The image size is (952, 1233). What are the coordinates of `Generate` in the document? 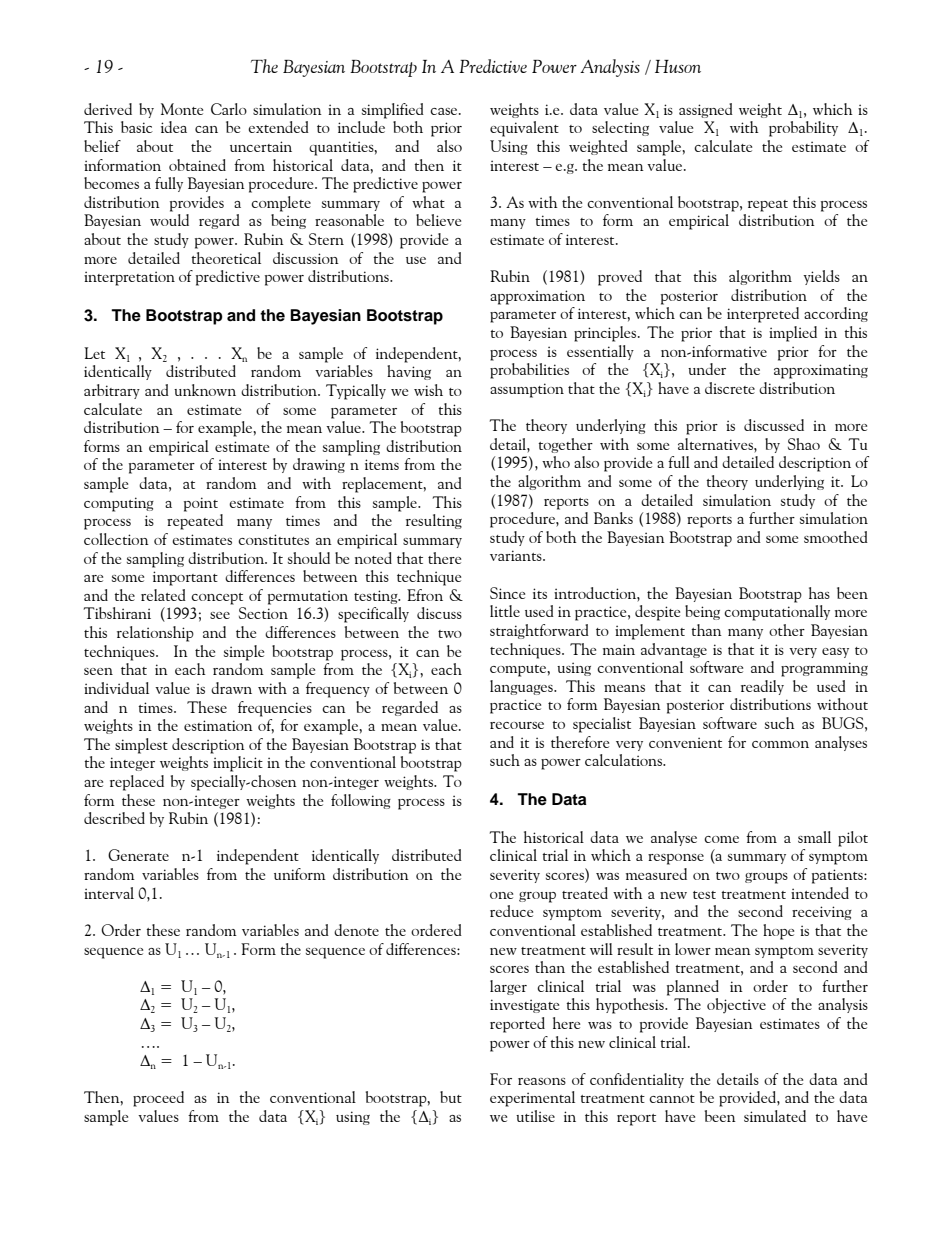 It's located at (138, 855).
